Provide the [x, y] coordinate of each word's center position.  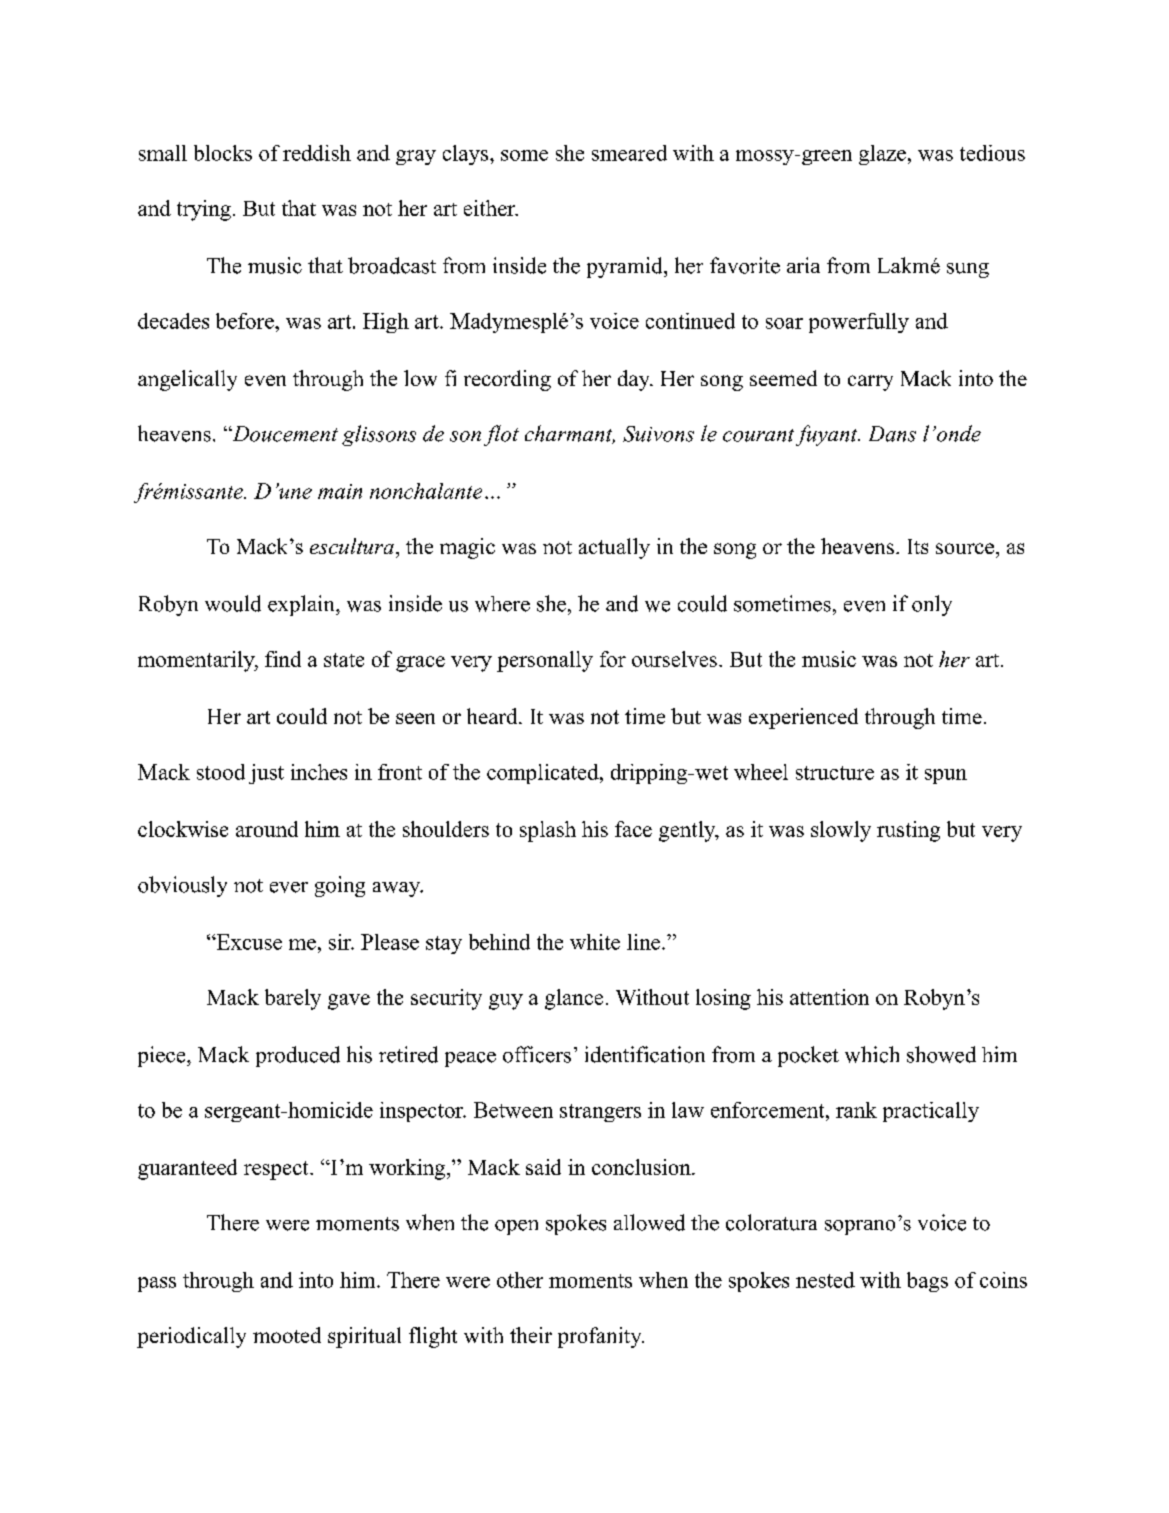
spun [946, 776]
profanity [601, 1337]
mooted [287, 1335]
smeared [629, 153]
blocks [223, 153]
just [266, 774]
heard [493, 716]
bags [927, 1282]
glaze [882, 155]
